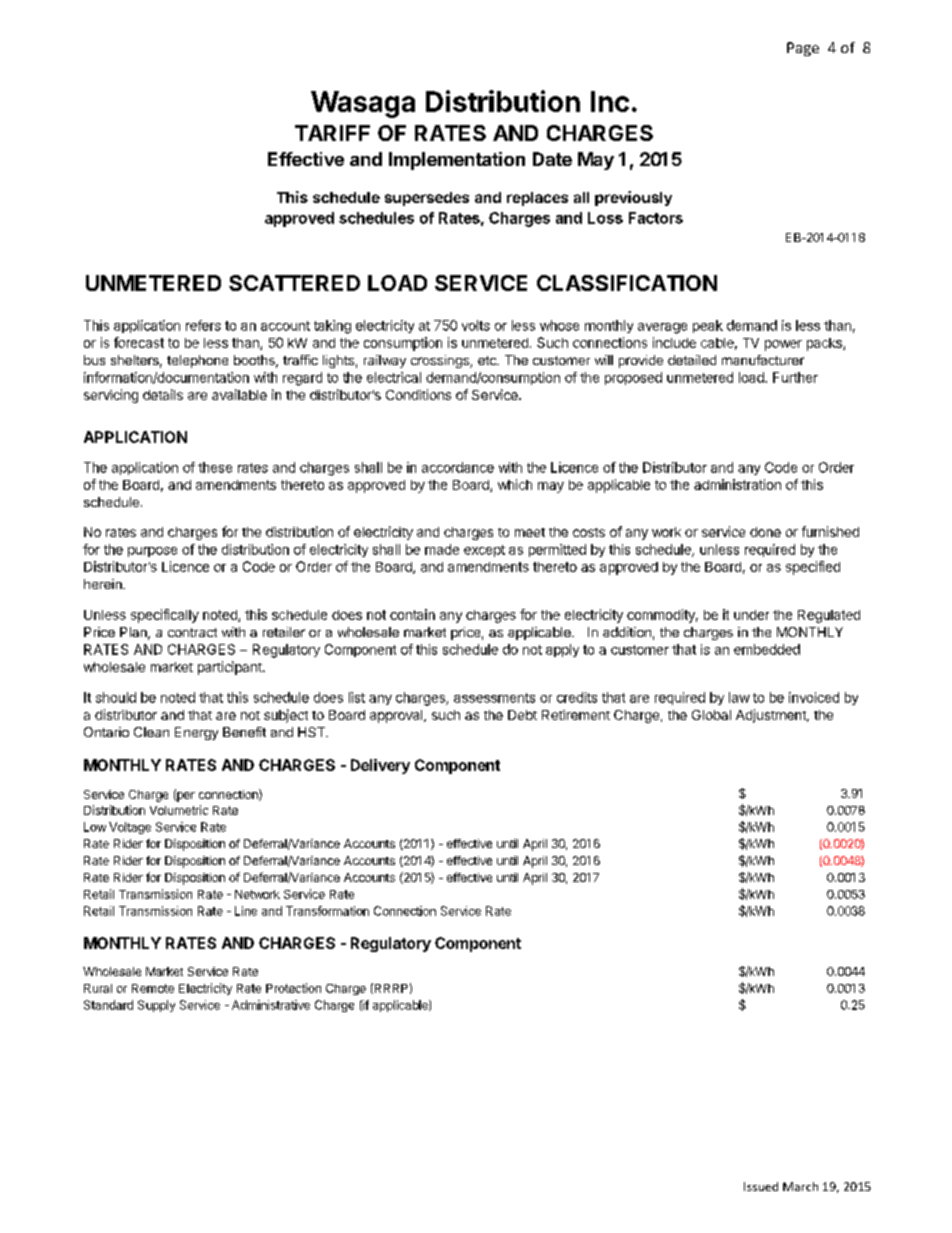  Describe the element at coordinates (751, 615) in the screenshot. I see `under` at that location.
